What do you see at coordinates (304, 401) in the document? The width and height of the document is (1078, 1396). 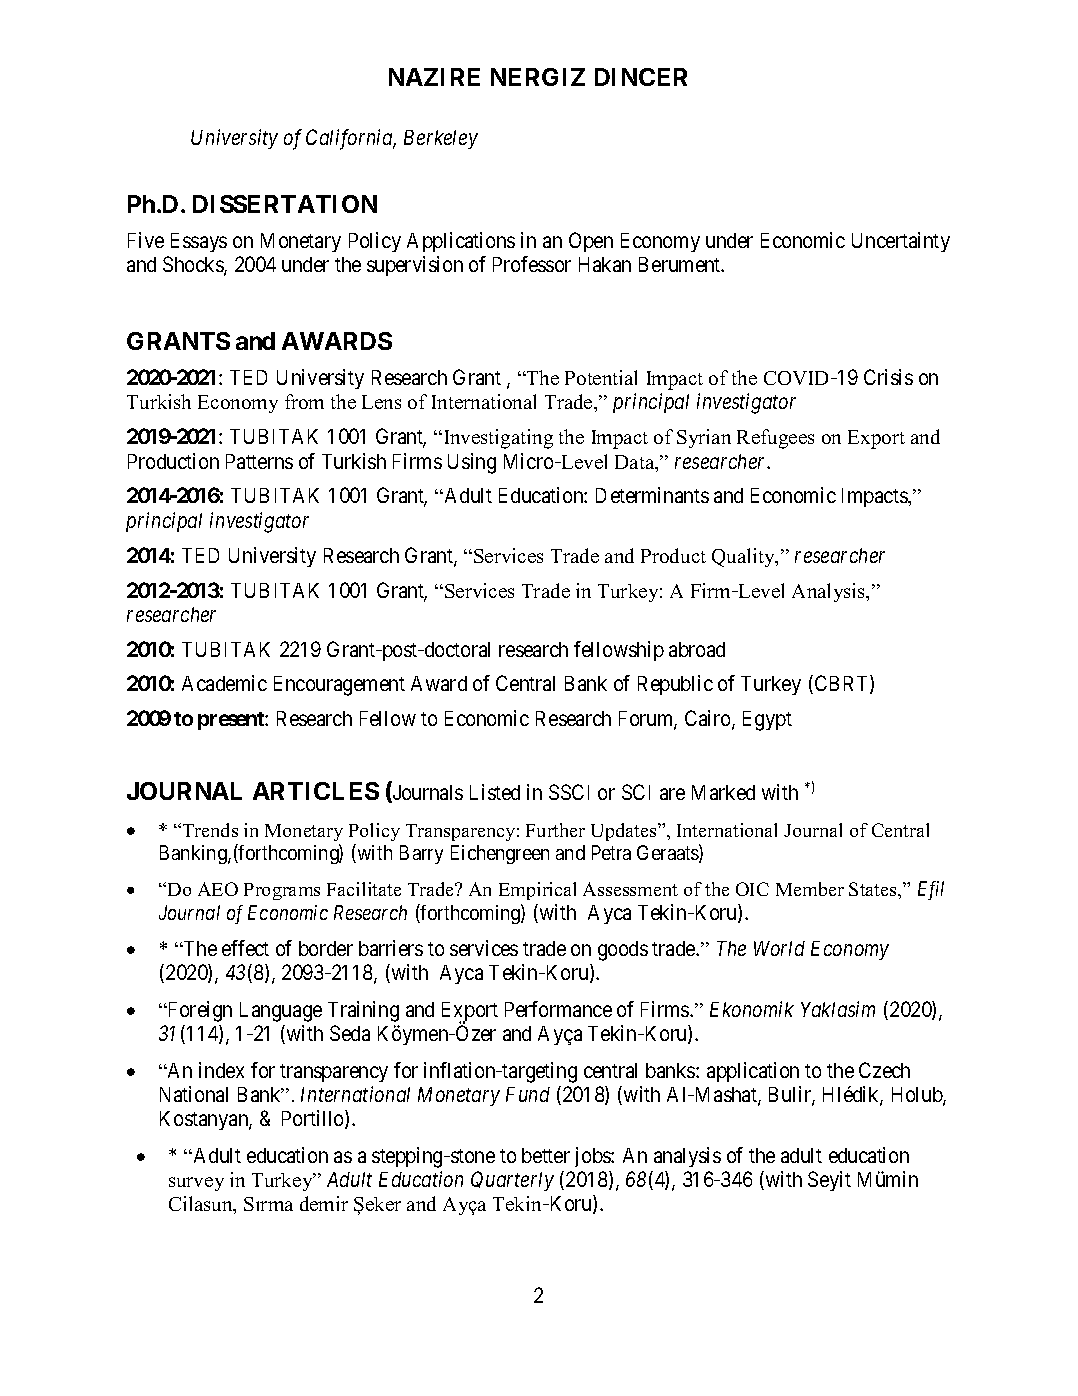 I see `from` at bounding box center [304, 401].
